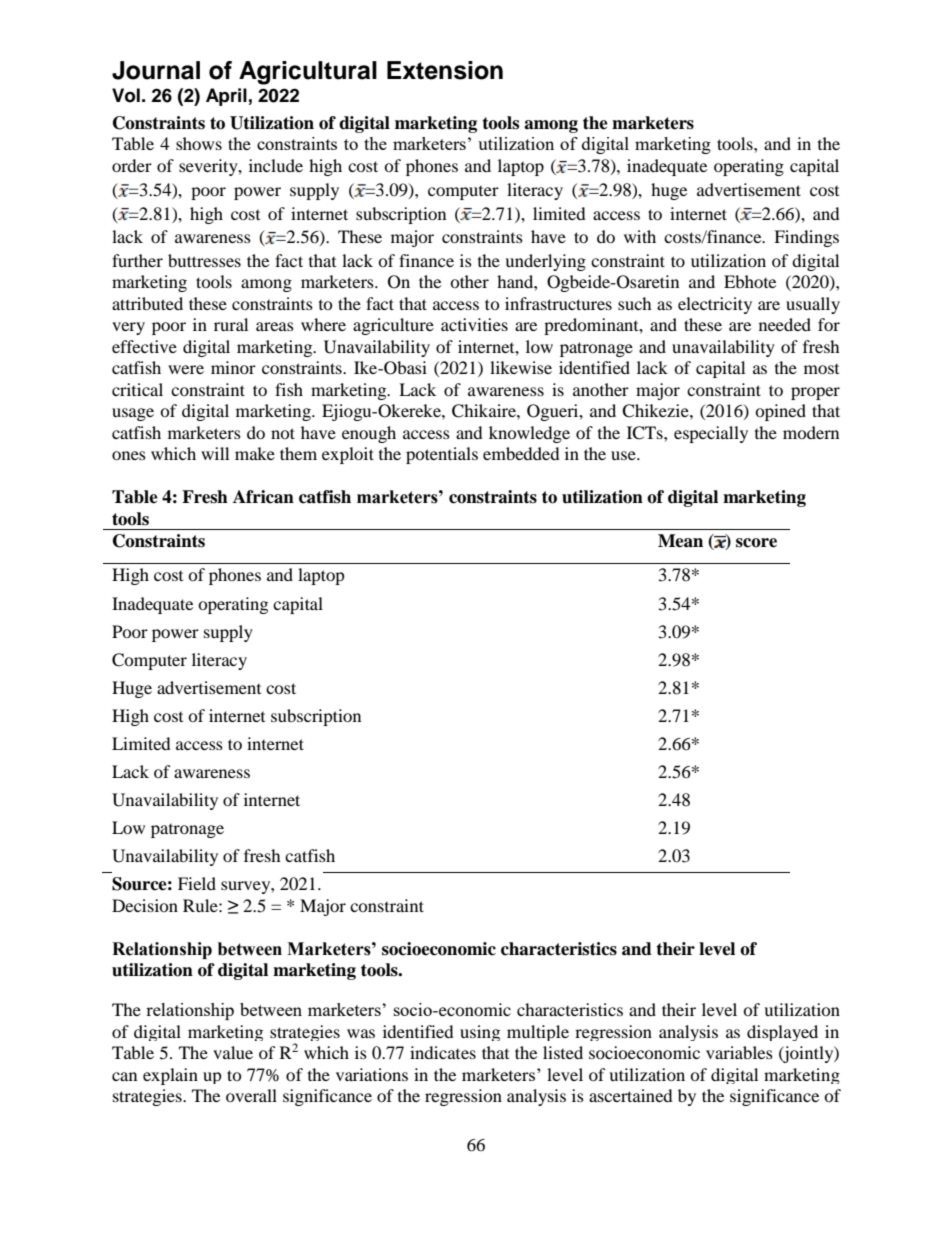 The width and height of the image is (952, 1233). I want to click on score, so click(756, 543).
